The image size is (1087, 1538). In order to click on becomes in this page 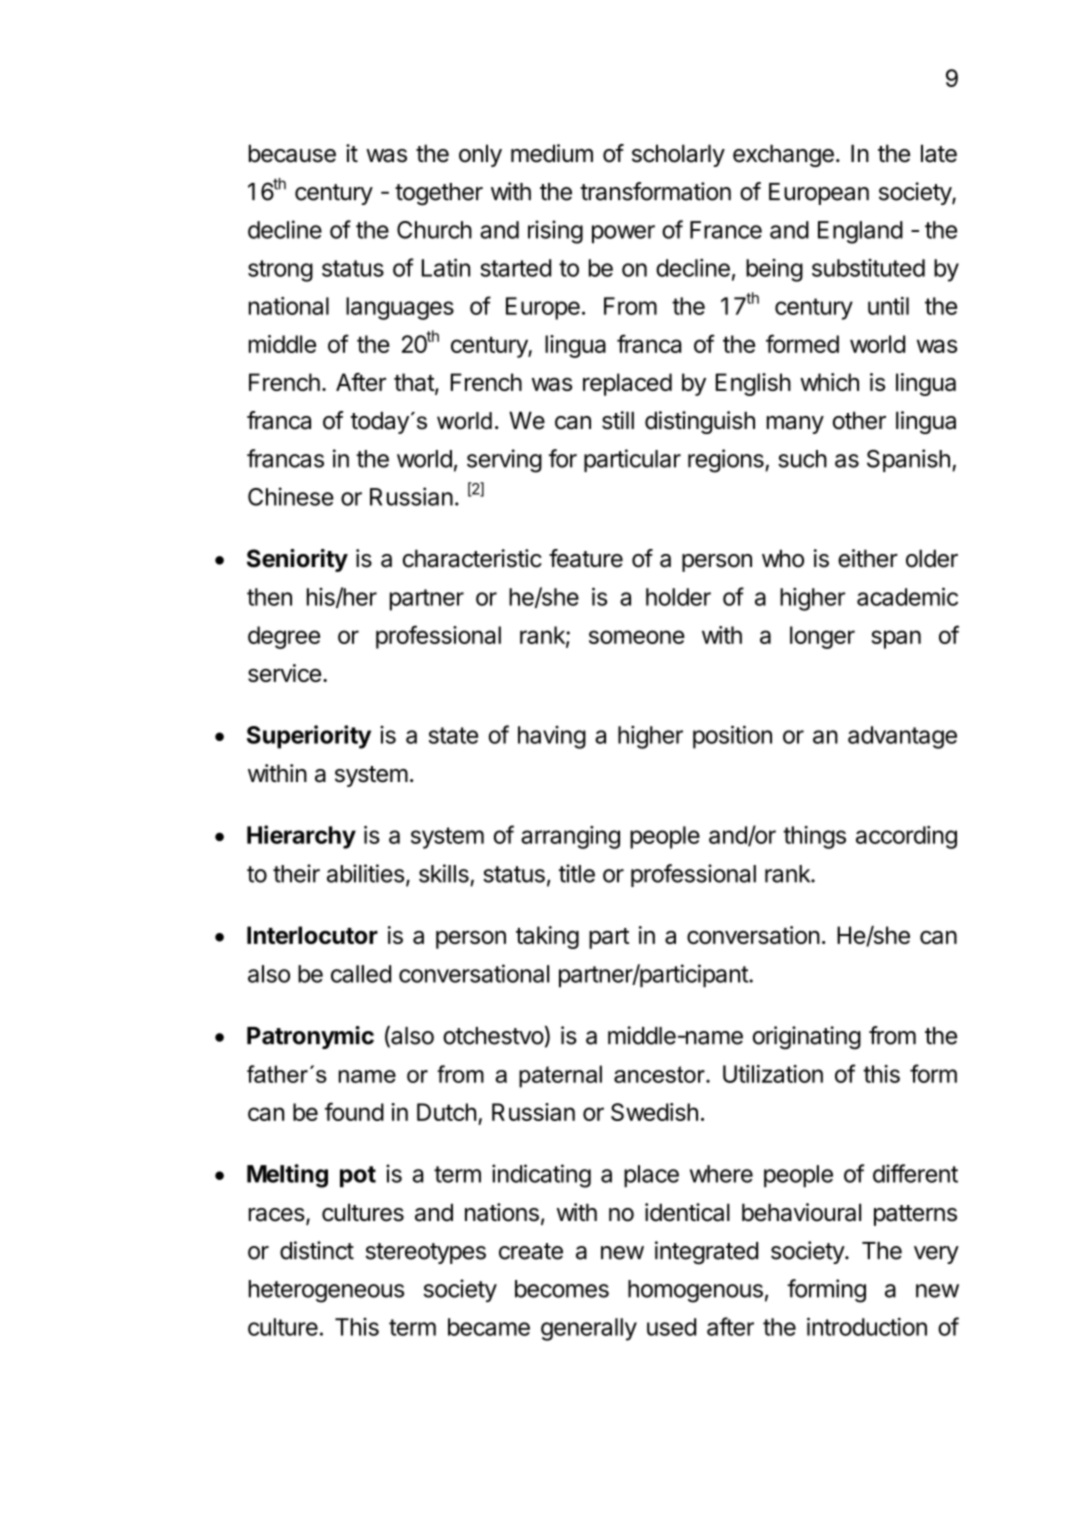, I will do `click(562, 1289)`.
